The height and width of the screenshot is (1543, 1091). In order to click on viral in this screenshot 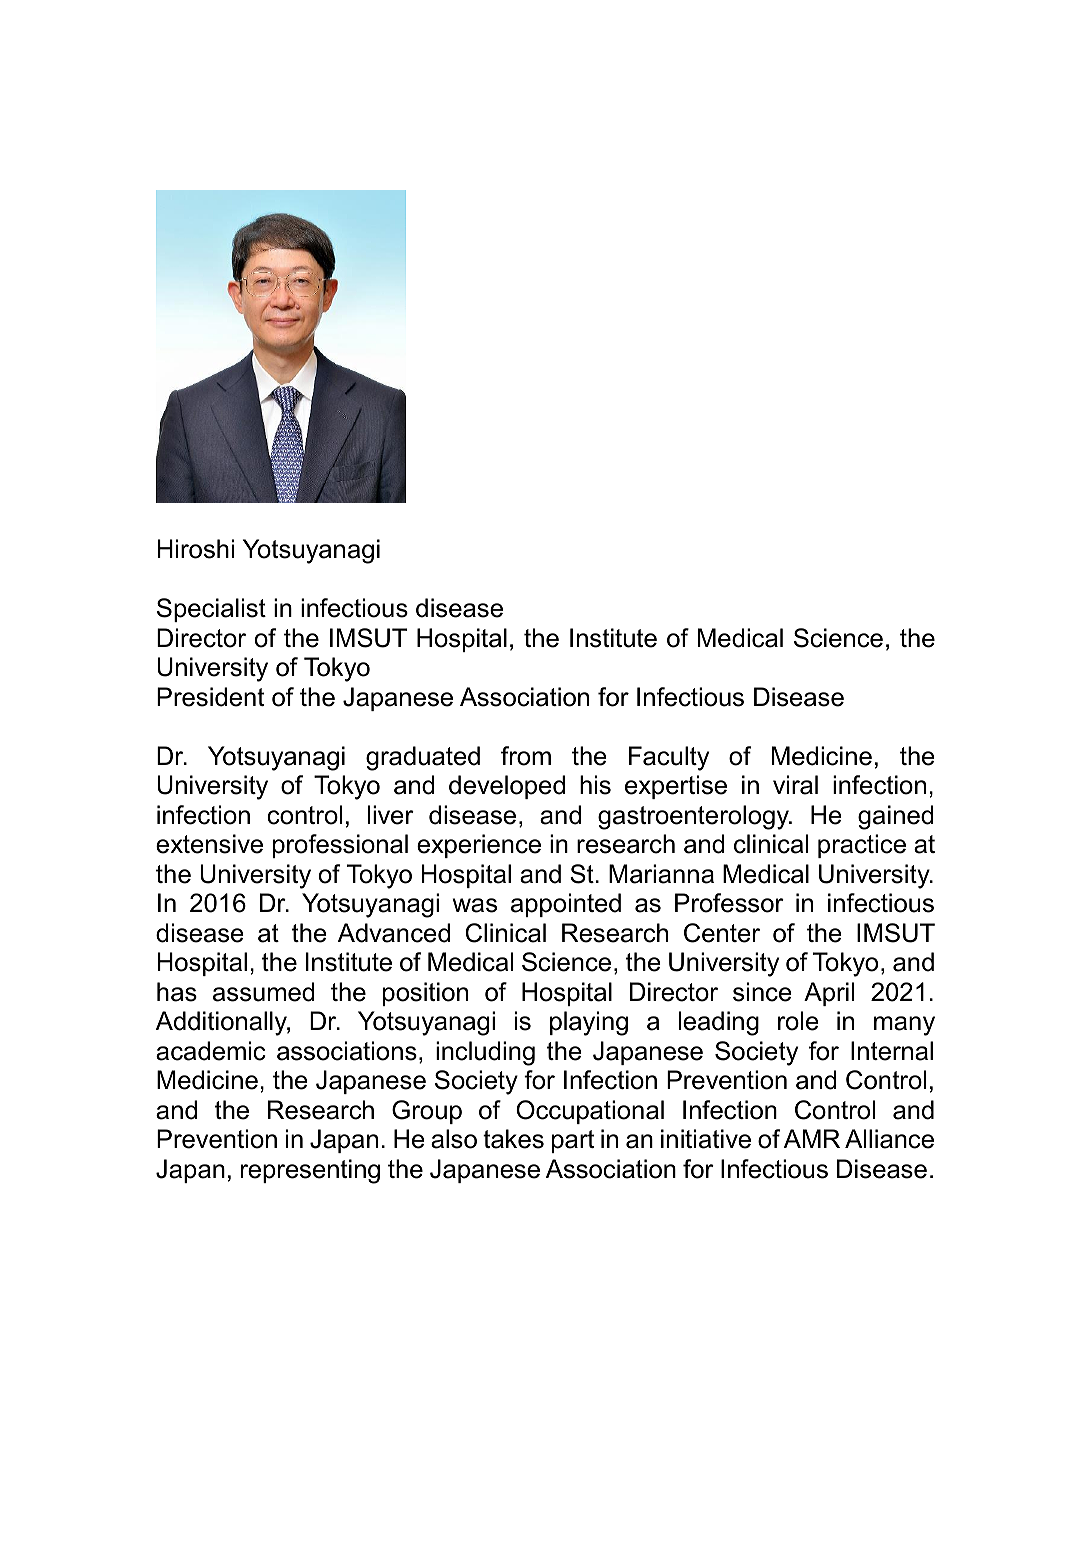, I will do `click(795, 785)`.
